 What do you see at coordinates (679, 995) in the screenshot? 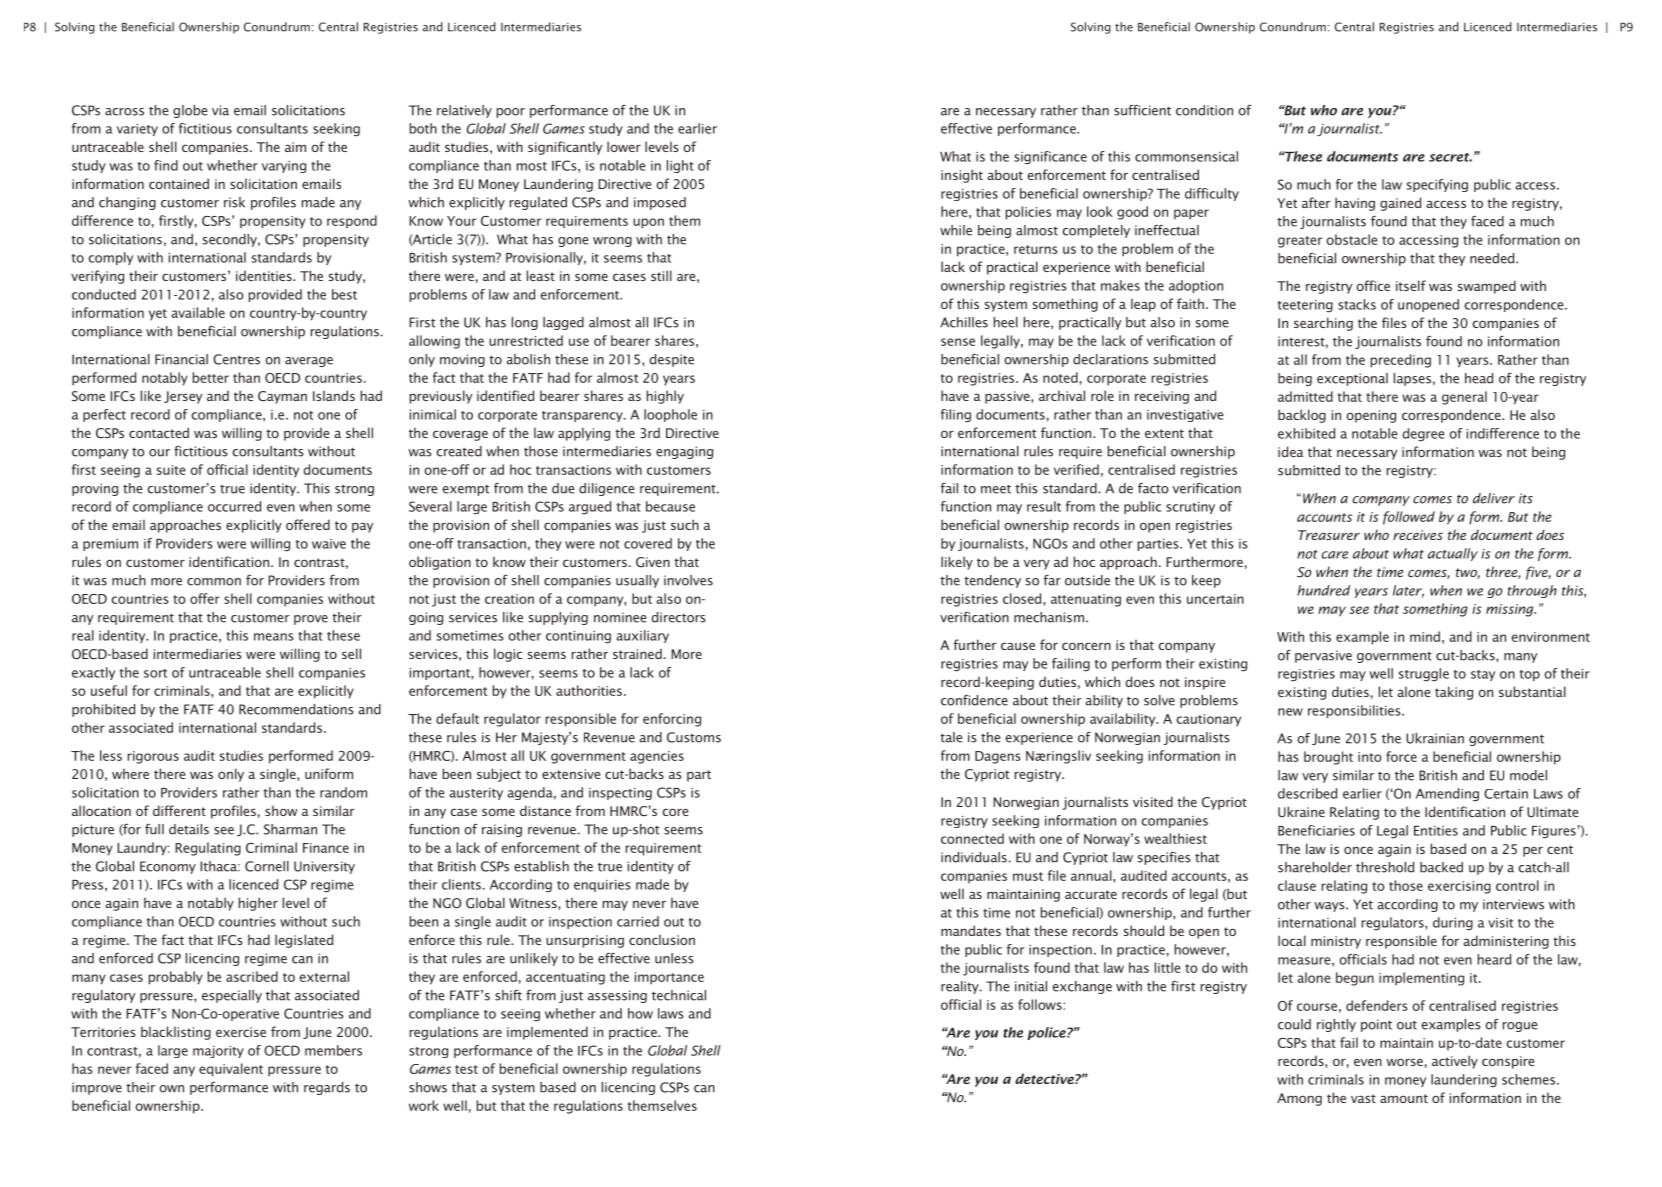
I see `technical` at bounding box center [679, 995].
